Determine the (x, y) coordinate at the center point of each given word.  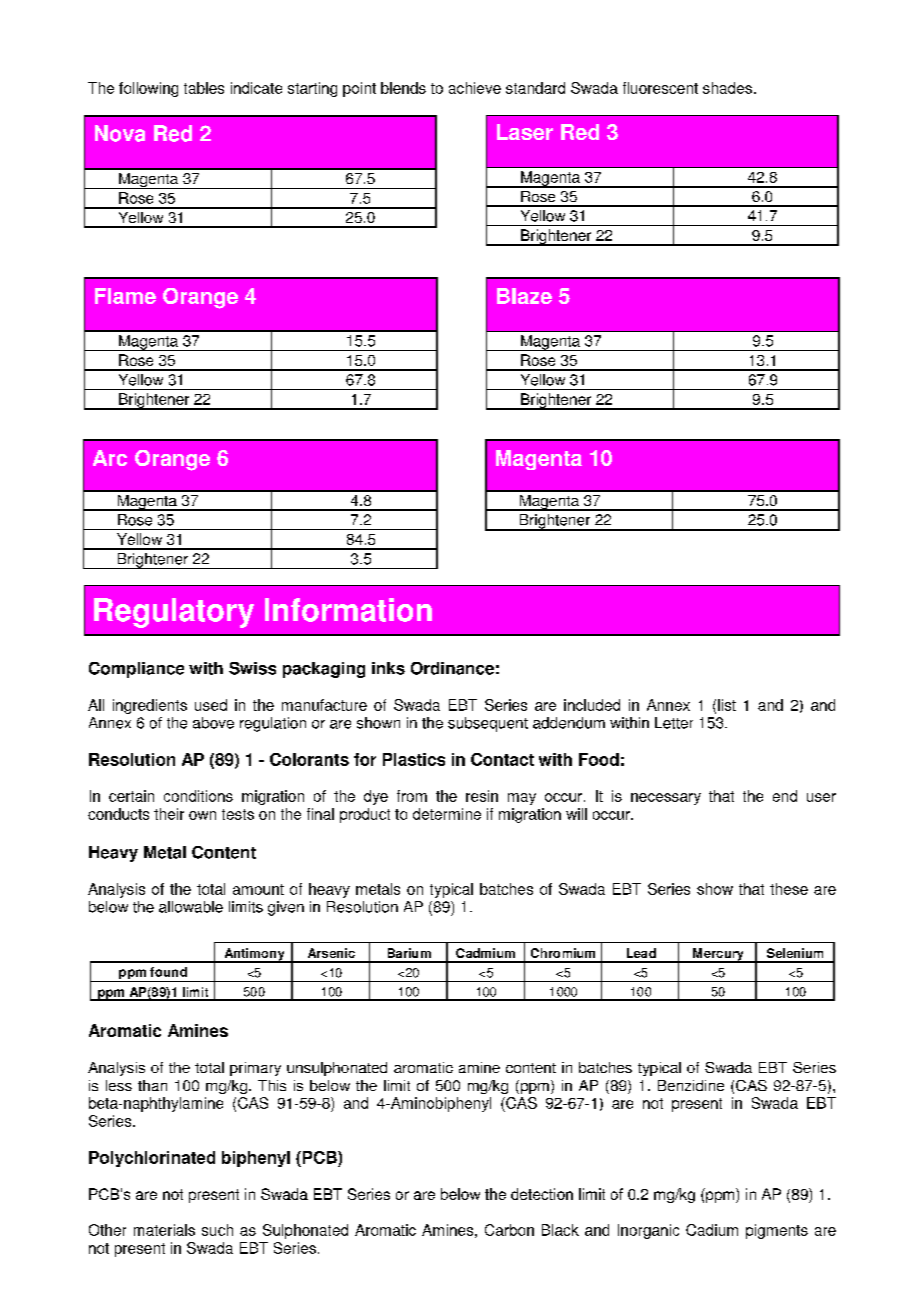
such (217, 1230)
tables (204, 88)
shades (727, 88)
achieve (475, 88)
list (727, 705)
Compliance (136, 670)
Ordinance (452, 668)
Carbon (509, 1230)
